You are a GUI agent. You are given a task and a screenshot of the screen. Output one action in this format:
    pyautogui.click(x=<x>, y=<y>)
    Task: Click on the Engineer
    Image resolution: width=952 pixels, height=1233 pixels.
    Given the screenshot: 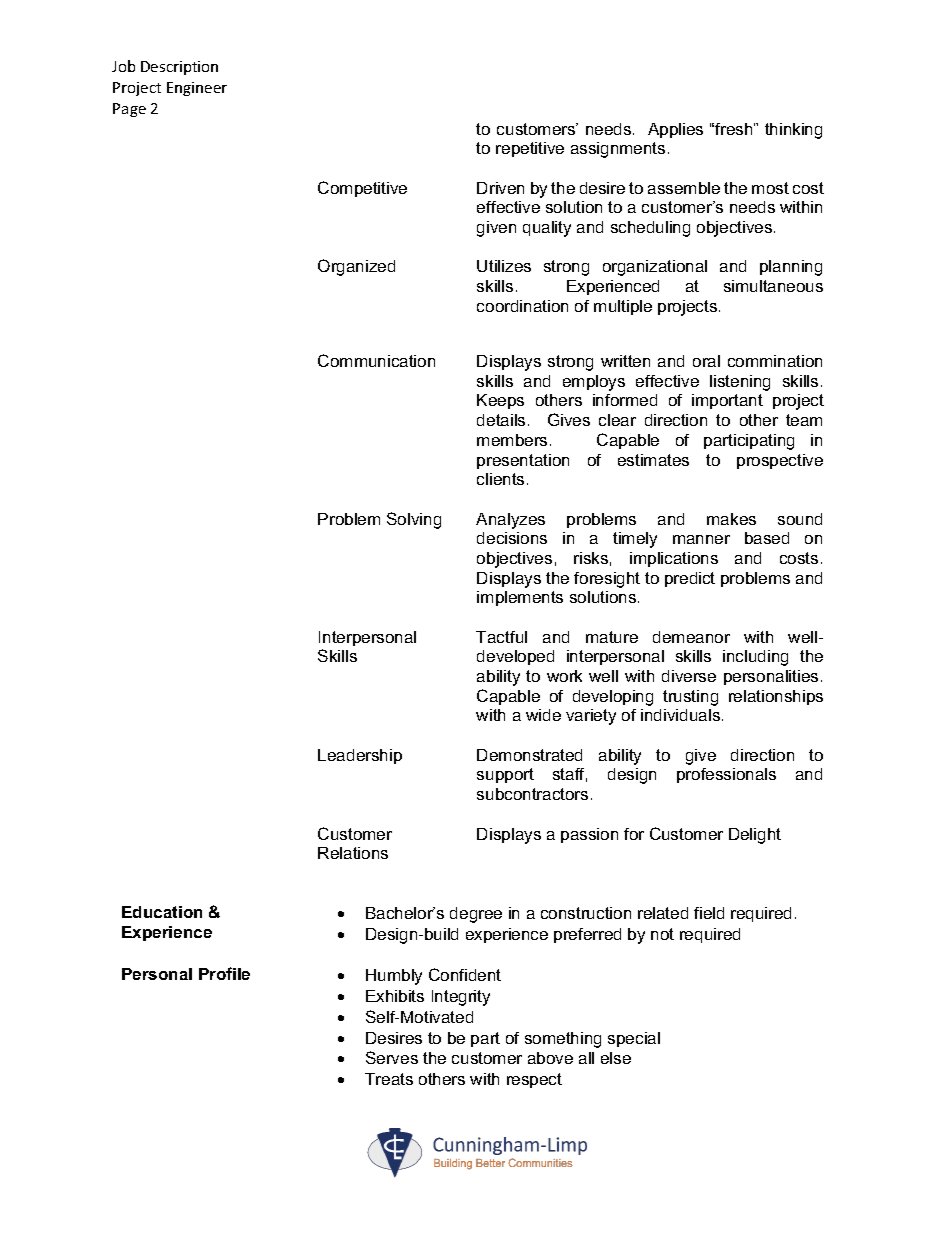 What is the action you would take?
    pyautogui.click(x=197, y=89)
